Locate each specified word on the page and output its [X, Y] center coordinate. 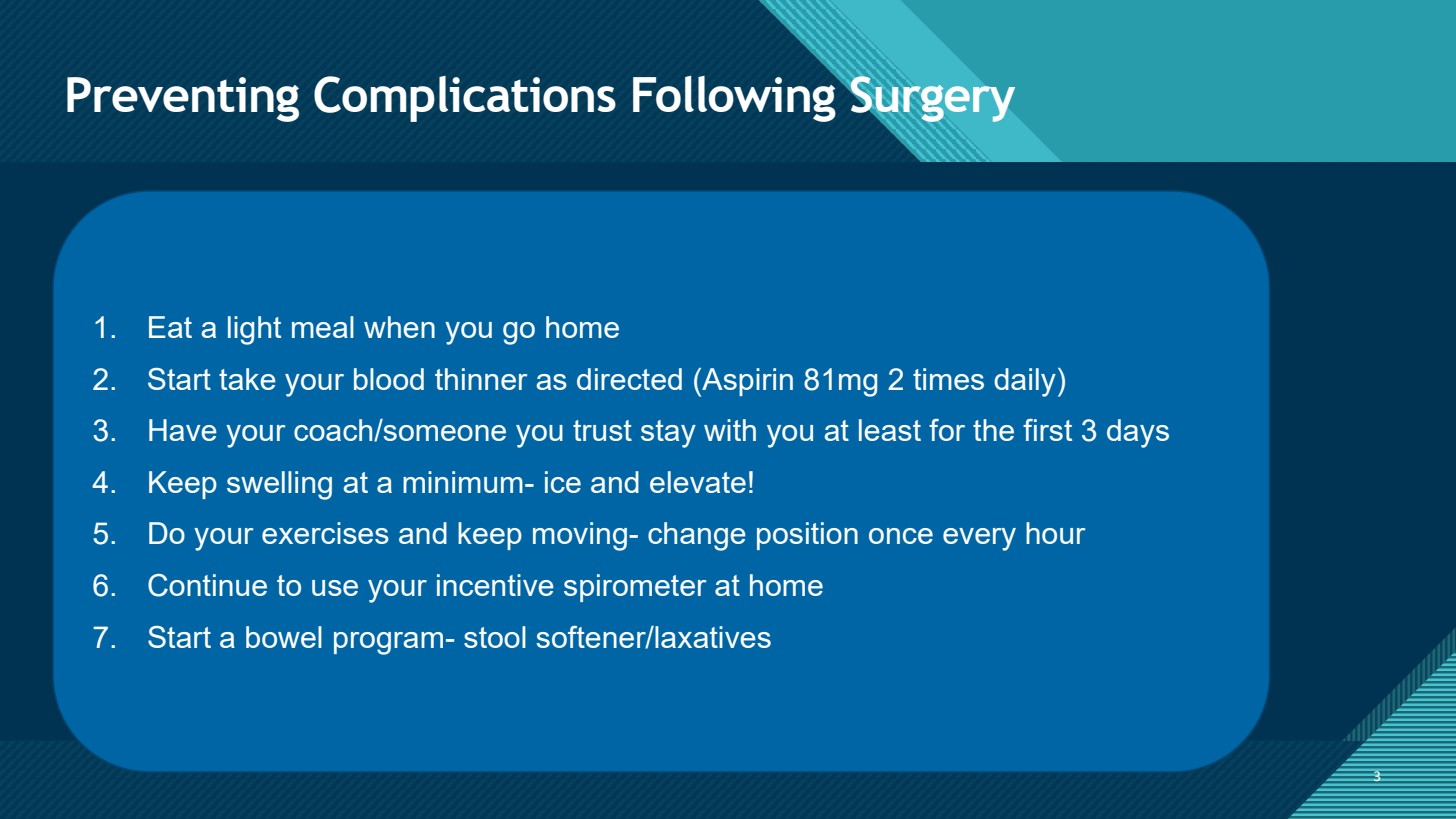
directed [629, 379]
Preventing [183, 99]
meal [323, 327]
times [948, 379]
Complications [465, 99]
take [247, 379]
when [399, 327]
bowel [284, 637]
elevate [698, 482]
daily [1025, 382]
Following [735, 97]
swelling [279, 485]
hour [1055, 533]
